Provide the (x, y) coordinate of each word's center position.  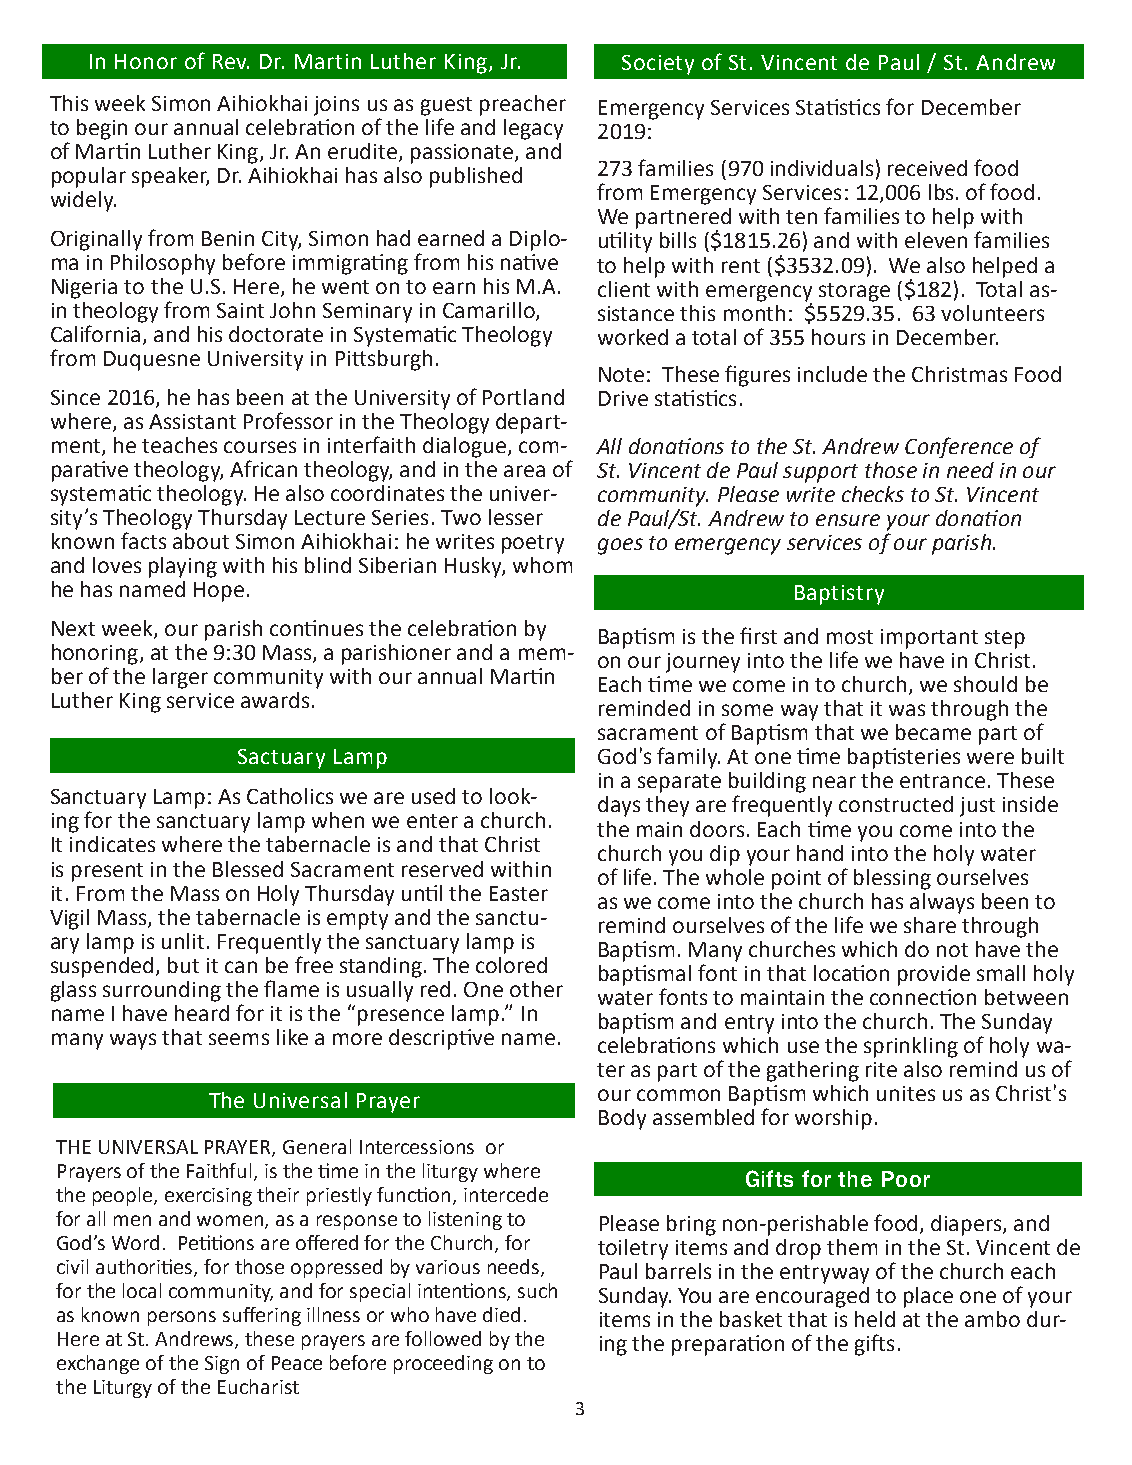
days (619, 806)
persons (182, 1318)
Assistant (192, 421)
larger (180, 678)
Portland (523, 397)
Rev (231, 61)
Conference (959, 447)
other (536, 989)
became (933, 732)
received (927, 168)
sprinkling (911, 1047)
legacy (533, 129)
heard (202, 1013)
